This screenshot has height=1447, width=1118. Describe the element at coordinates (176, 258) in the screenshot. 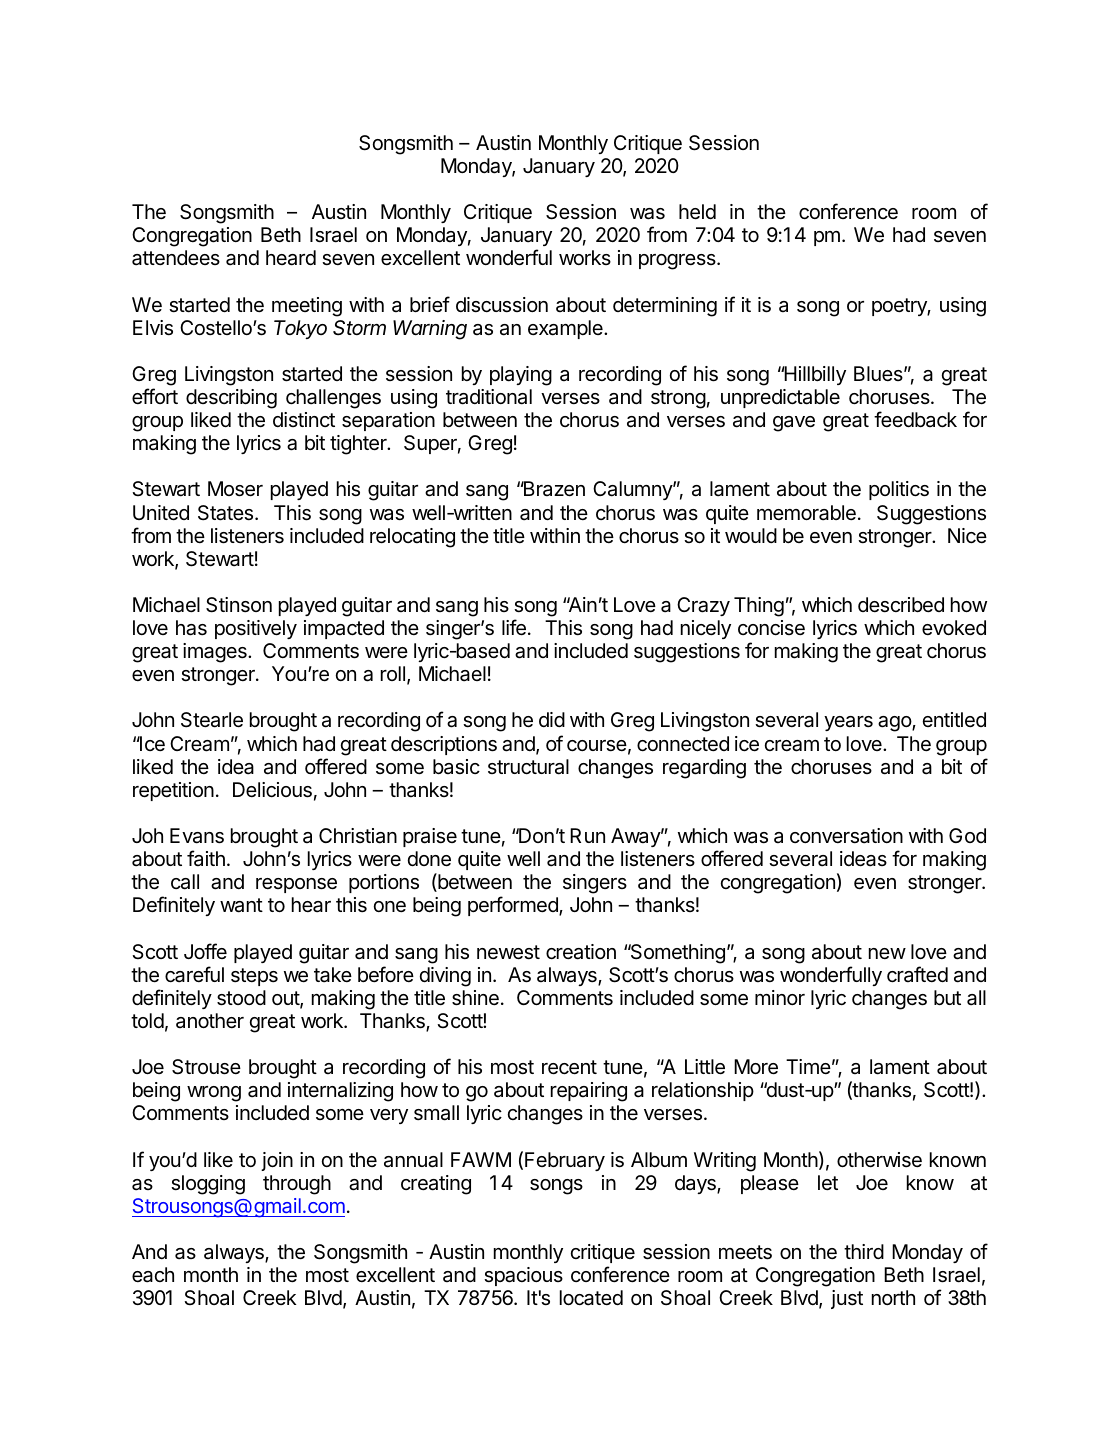

I see `attendees` at that location.
